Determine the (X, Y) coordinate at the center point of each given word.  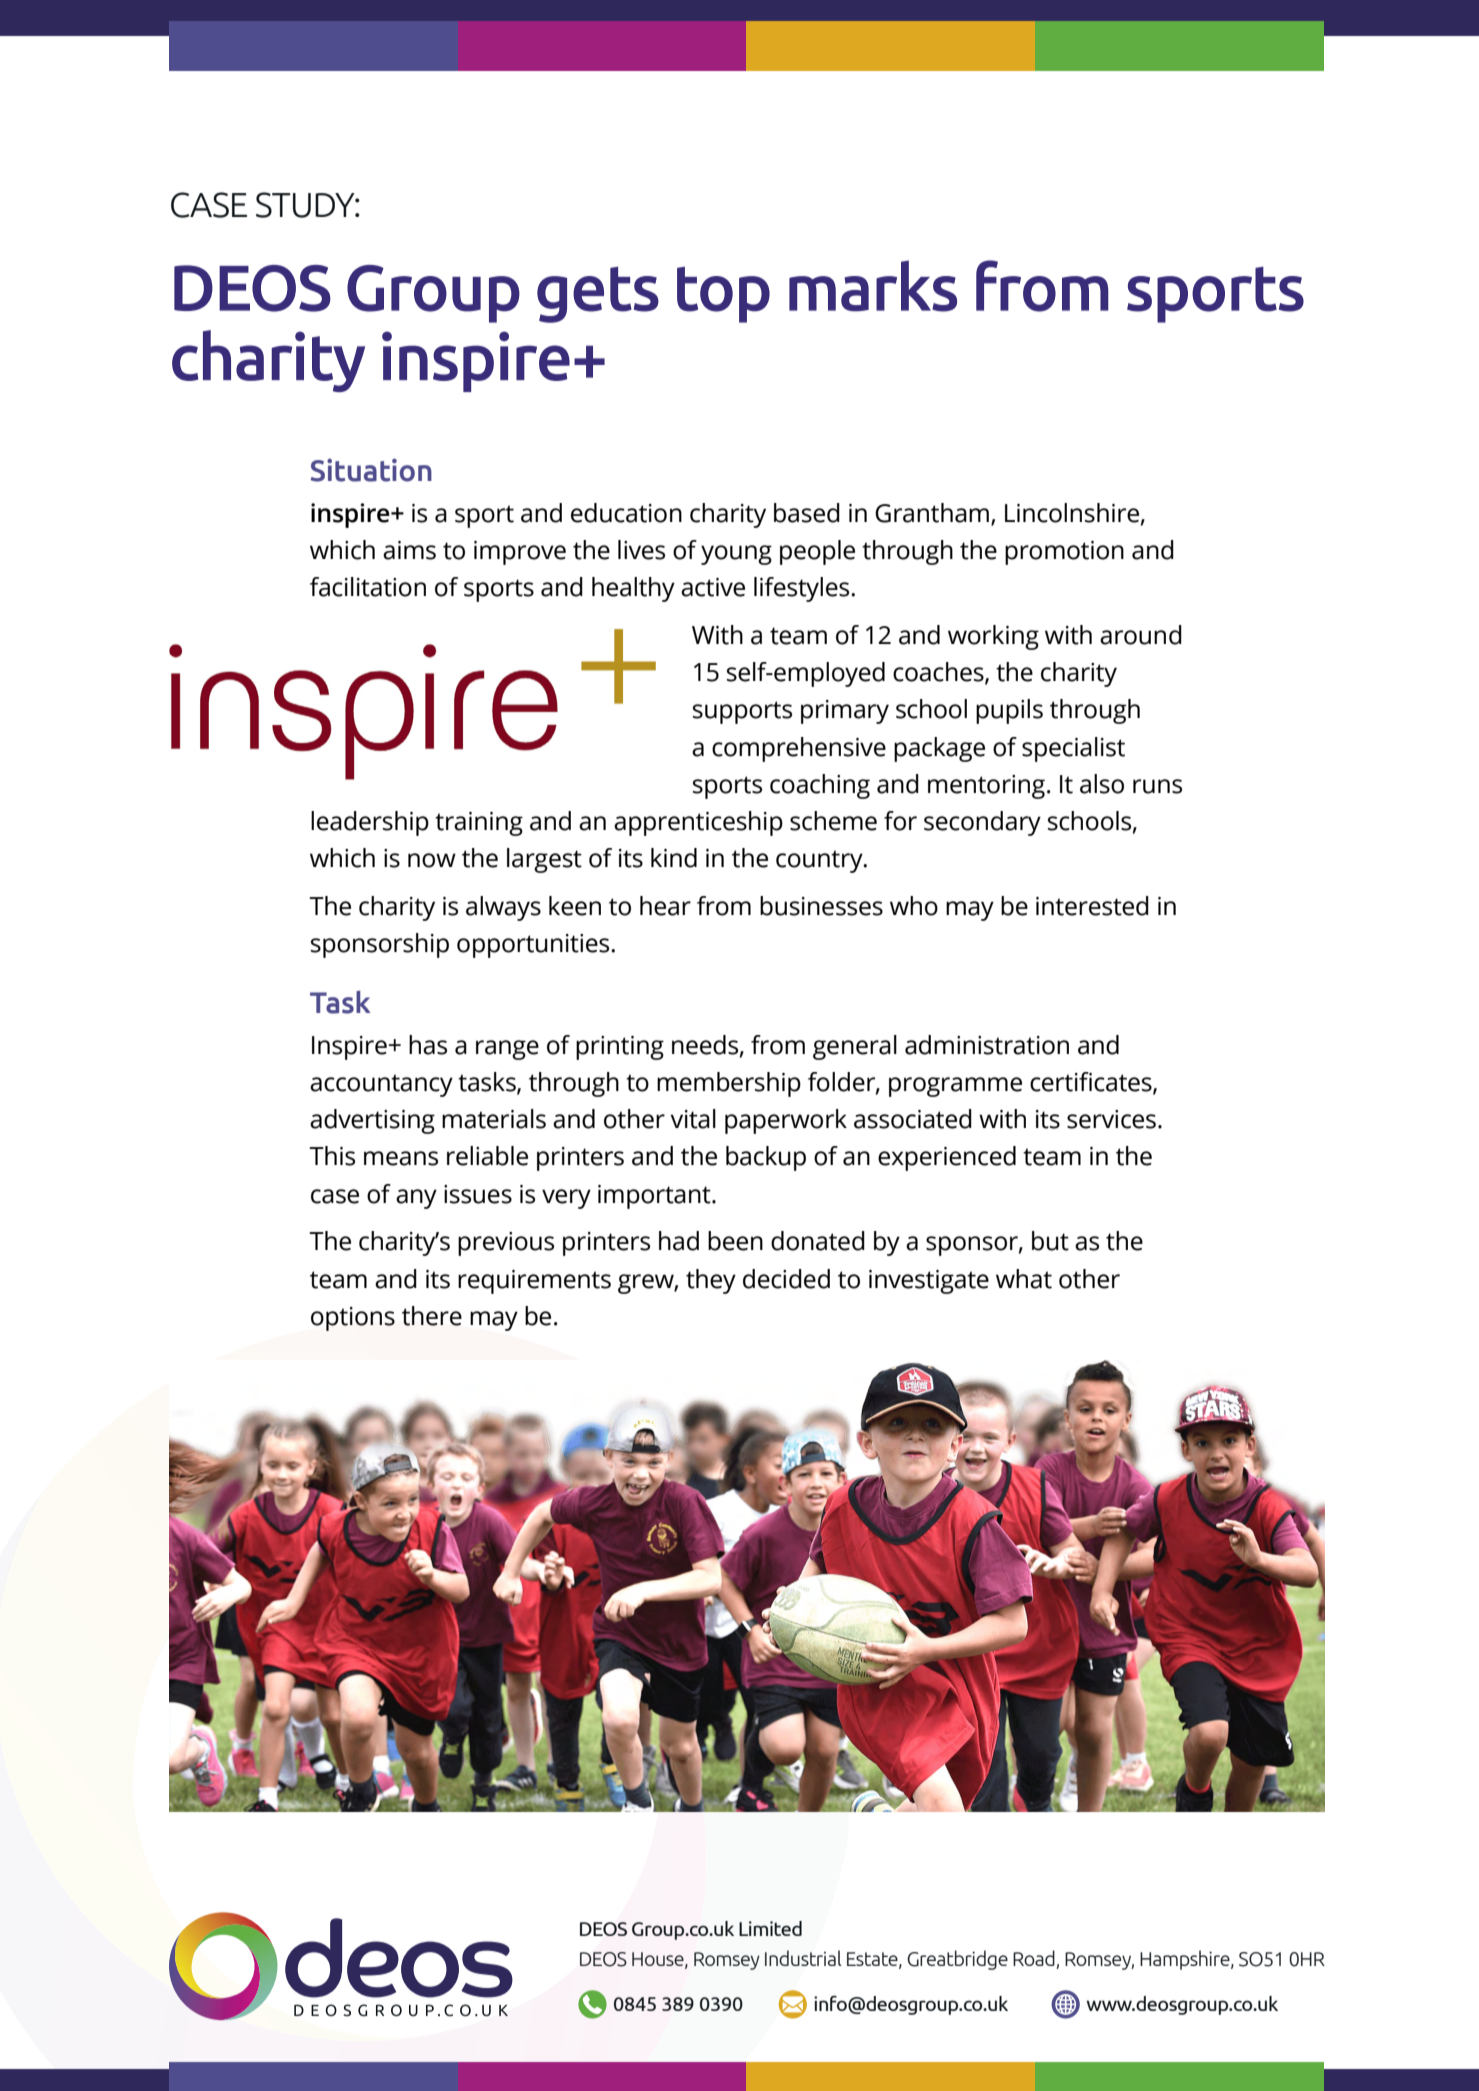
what (1024, 1279)
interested (1092, 906)
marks (873, 286)
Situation (371, 470)
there (432, 1316)
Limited (770, 1928)
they (711, 1281)
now (432, 860)
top (723, 294)
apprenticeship (698, 823)
